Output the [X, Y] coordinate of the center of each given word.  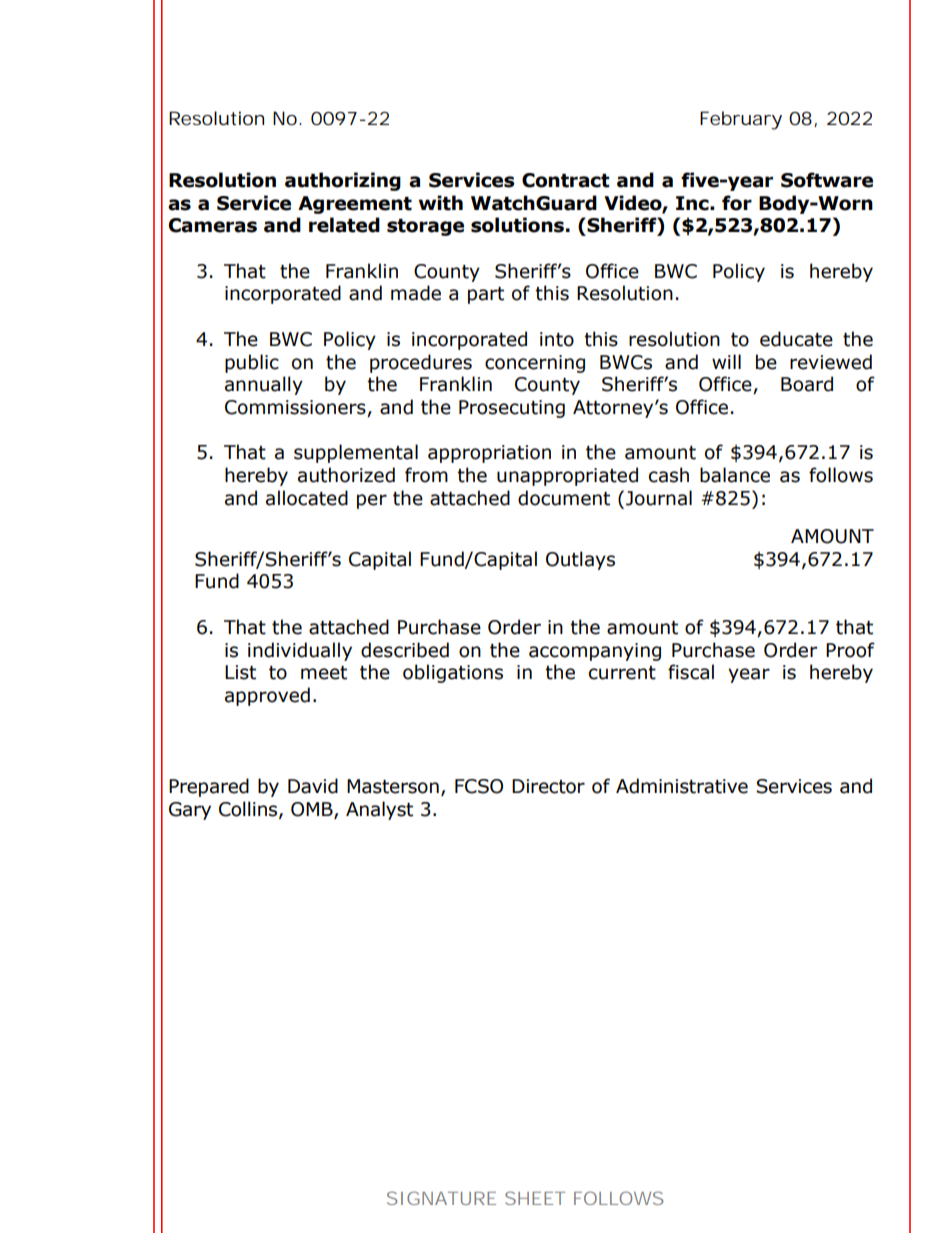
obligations [453, 673]
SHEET [535, 1198]
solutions [517, 225]
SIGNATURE [441, 1198]
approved [267, 696]
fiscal [691, 672]
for [737, 203]
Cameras [213, 225]
